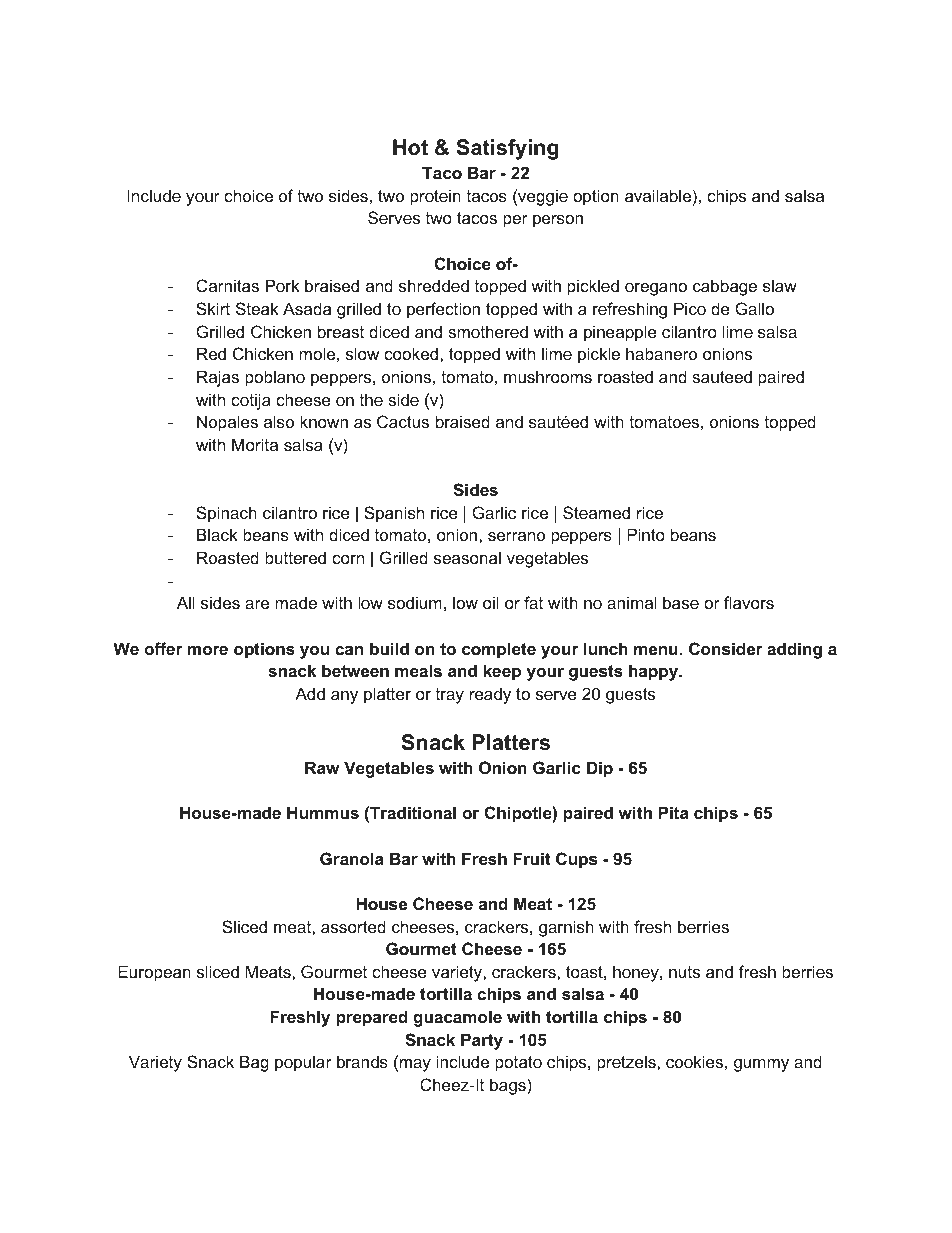 This screenshot has width=952, height=1233. I want to click on slaw, so click(780, 285).
